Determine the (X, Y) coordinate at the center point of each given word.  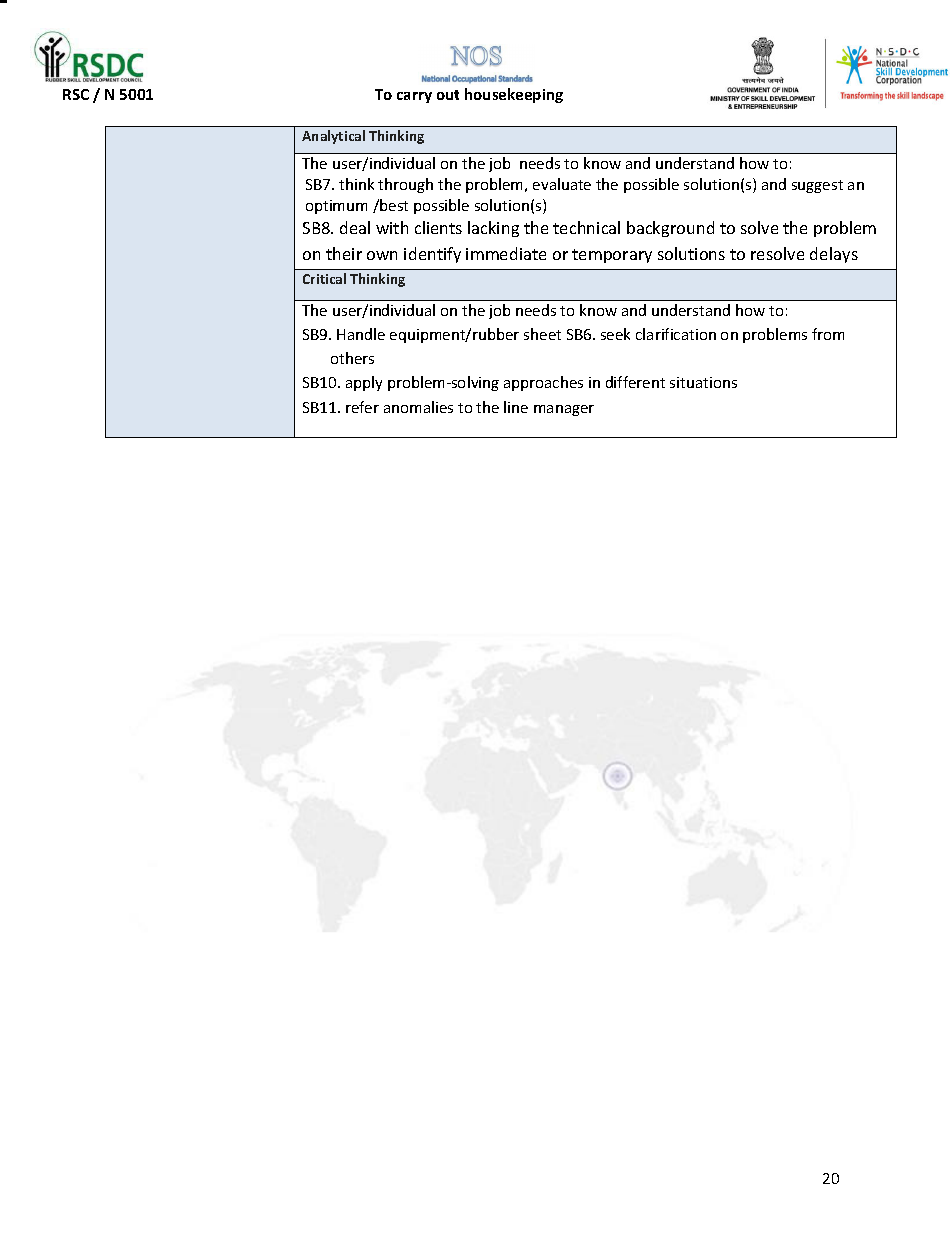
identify (432, 255)
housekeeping (514, 95)
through (405, 185)
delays (834, 255)
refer (362, 407)
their (344, 253)
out (448, 95)
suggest (817, 186)
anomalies (418, 407)
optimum (336, 207)
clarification (676, 334)
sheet (542, 334)
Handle (361, 334)
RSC (76, 94)
